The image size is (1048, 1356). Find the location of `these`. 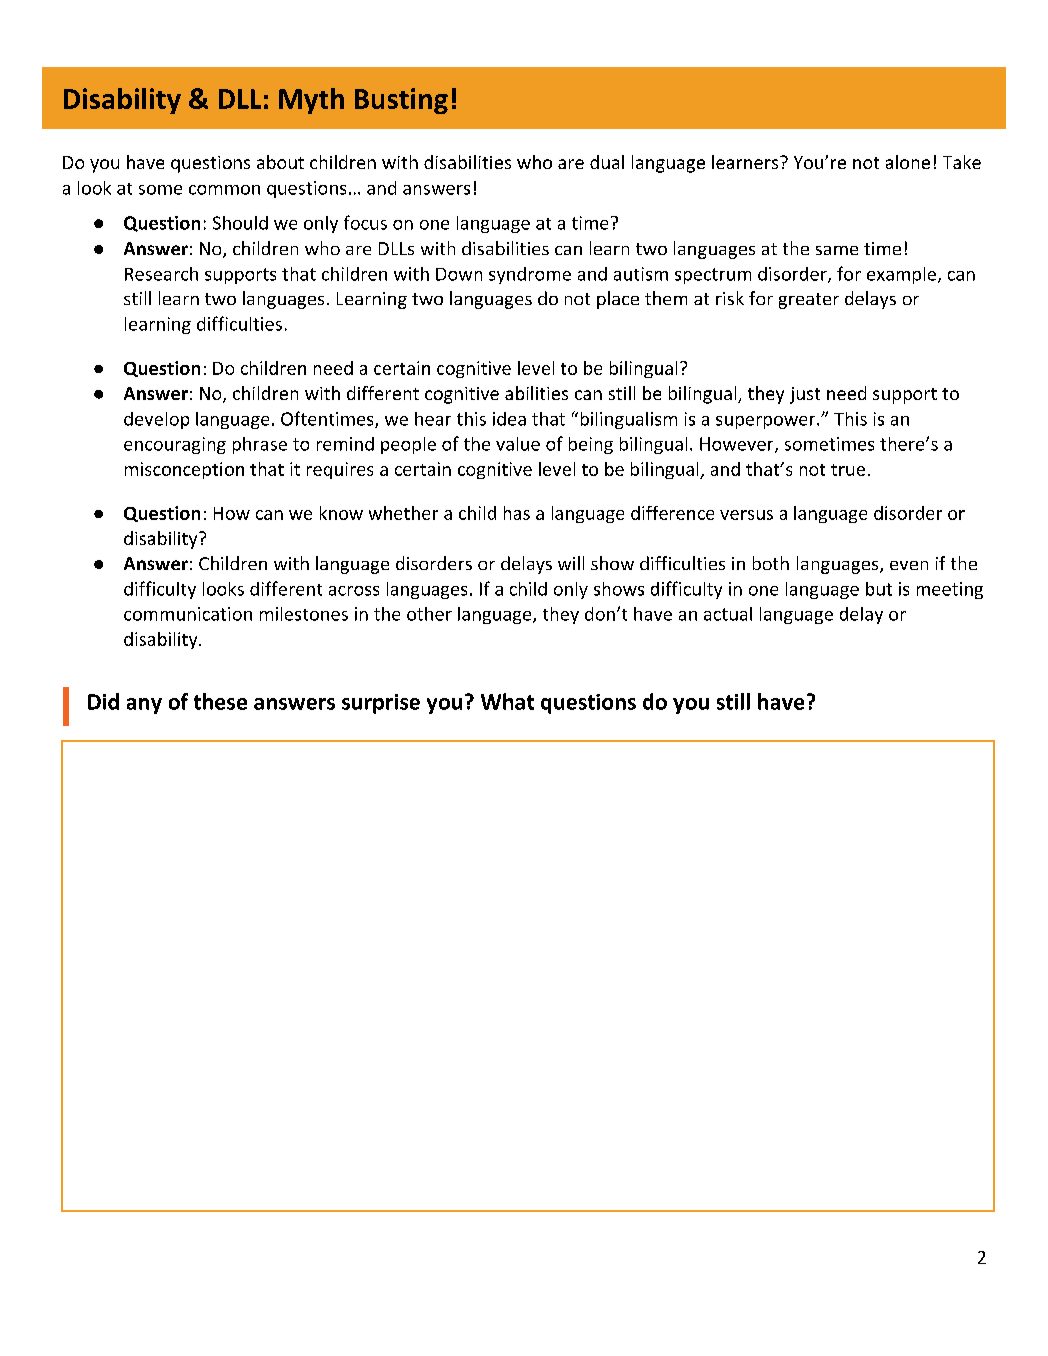

these is located at coordinates (220, 701).
